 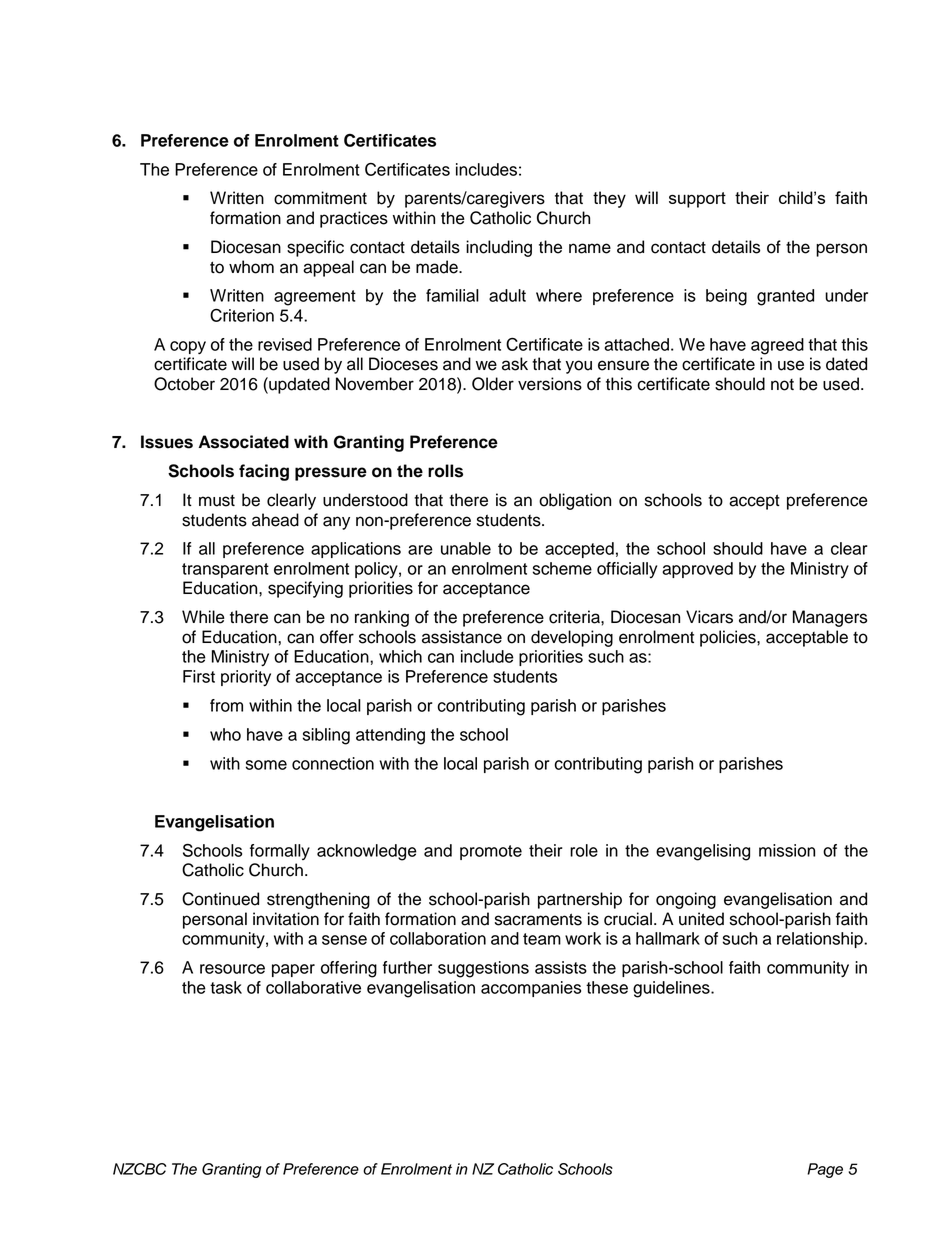 What do you see at coordinates (251, 267) in the screenshot?
I see `whom` at bounding box center [251, 267].
